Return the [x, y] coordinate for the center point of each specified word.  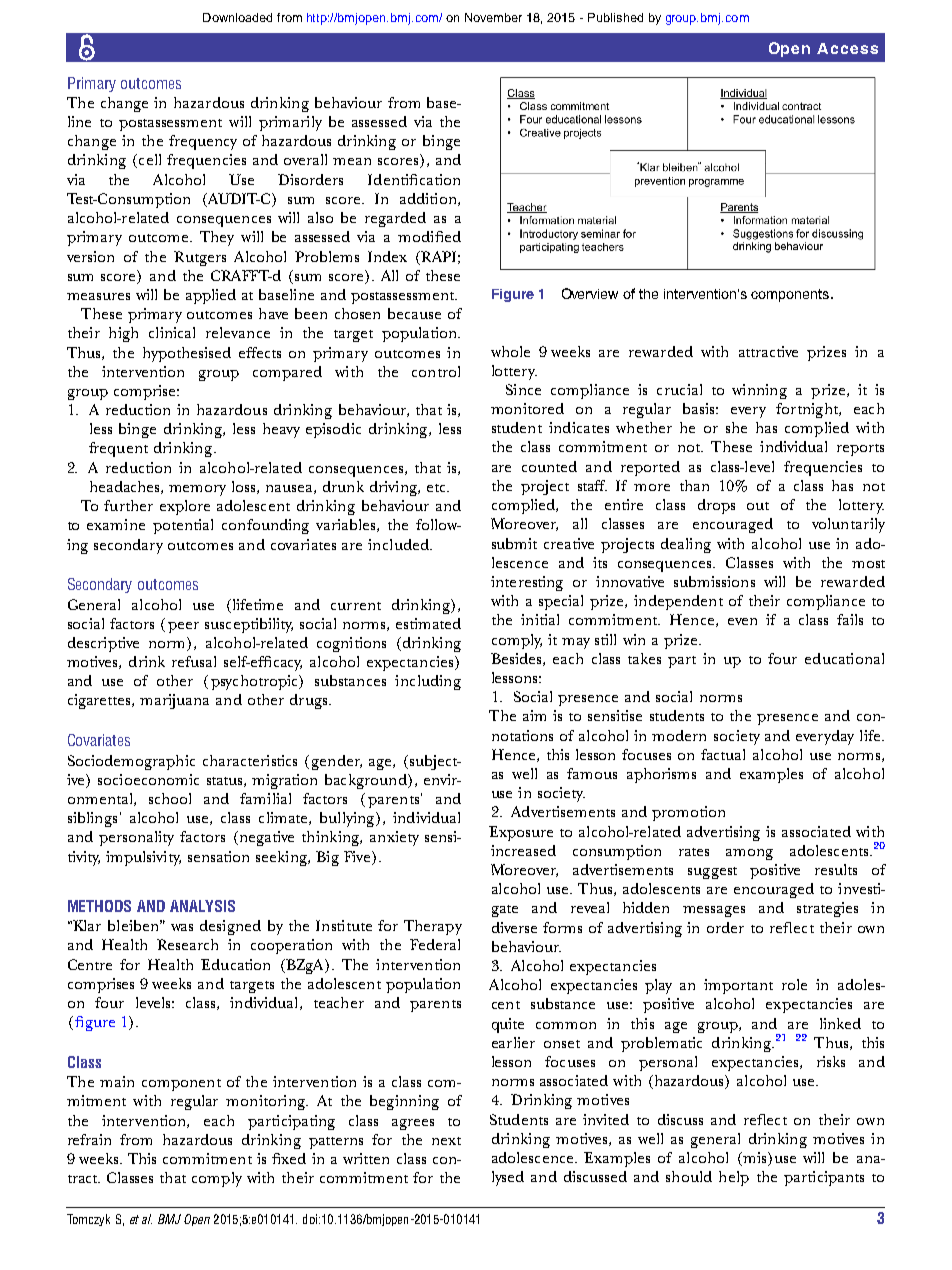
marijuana [174, 701]
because [414, 313]
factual [723, 754]
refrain [89, 1139]
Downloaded [237, 17]
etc [437, 488]
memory [197, 490]
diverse [514, 927]
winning [759, 391]
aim [534, 715]
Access [847, 48]
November [493, 17]
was [182, 927]
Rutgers [200, 258]
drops [716, 506]
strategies [827, 909]
